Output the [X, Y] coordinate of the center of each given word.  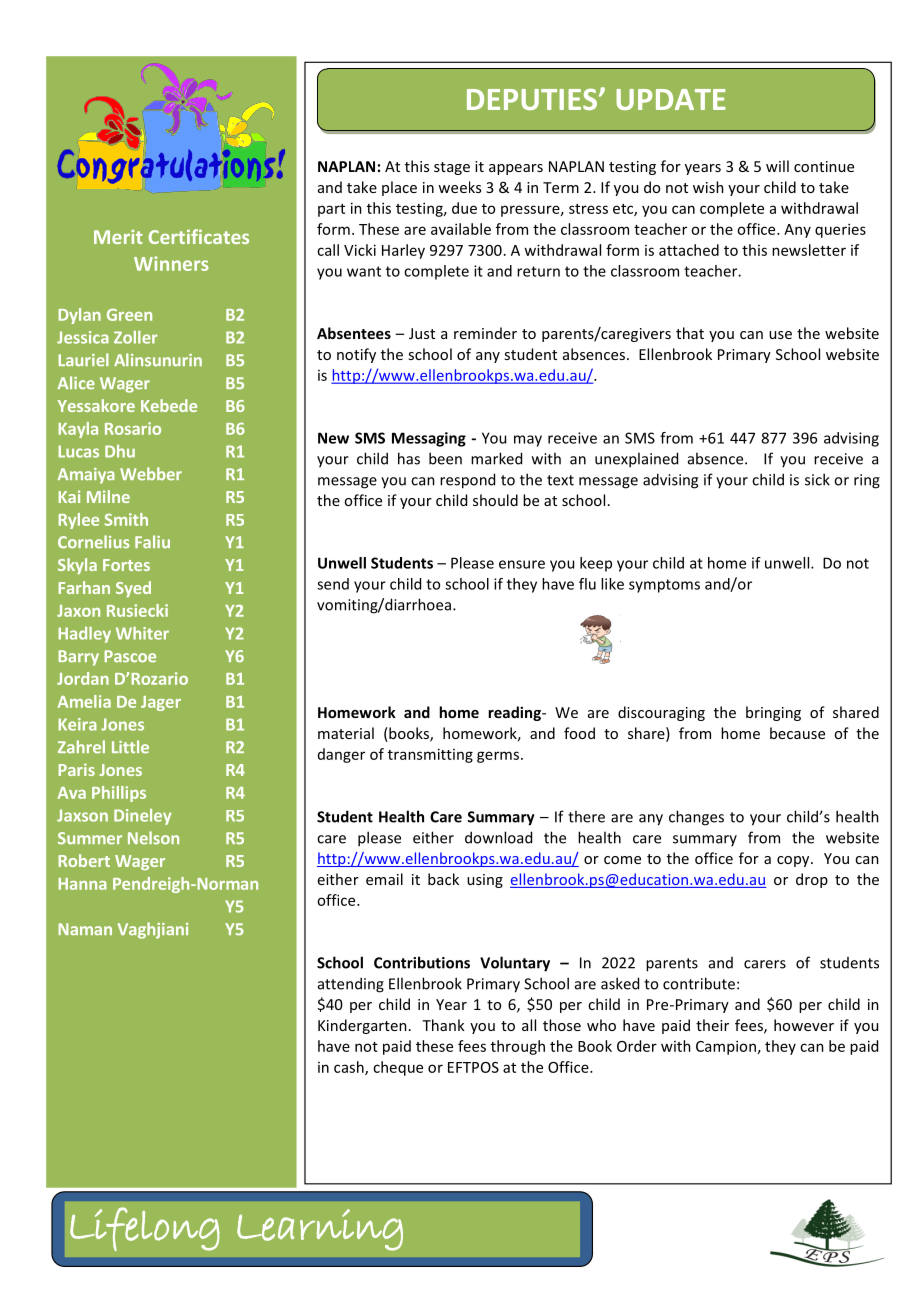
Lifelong [145, 1229]
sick [817, 479]
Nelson [153, 838]
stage [452, 168]
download [498, 837]
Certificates [199, 236]
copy [794, 861]
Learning [320, 1230]
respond [467, 481]
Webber [151, 474]
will [777, 166]
